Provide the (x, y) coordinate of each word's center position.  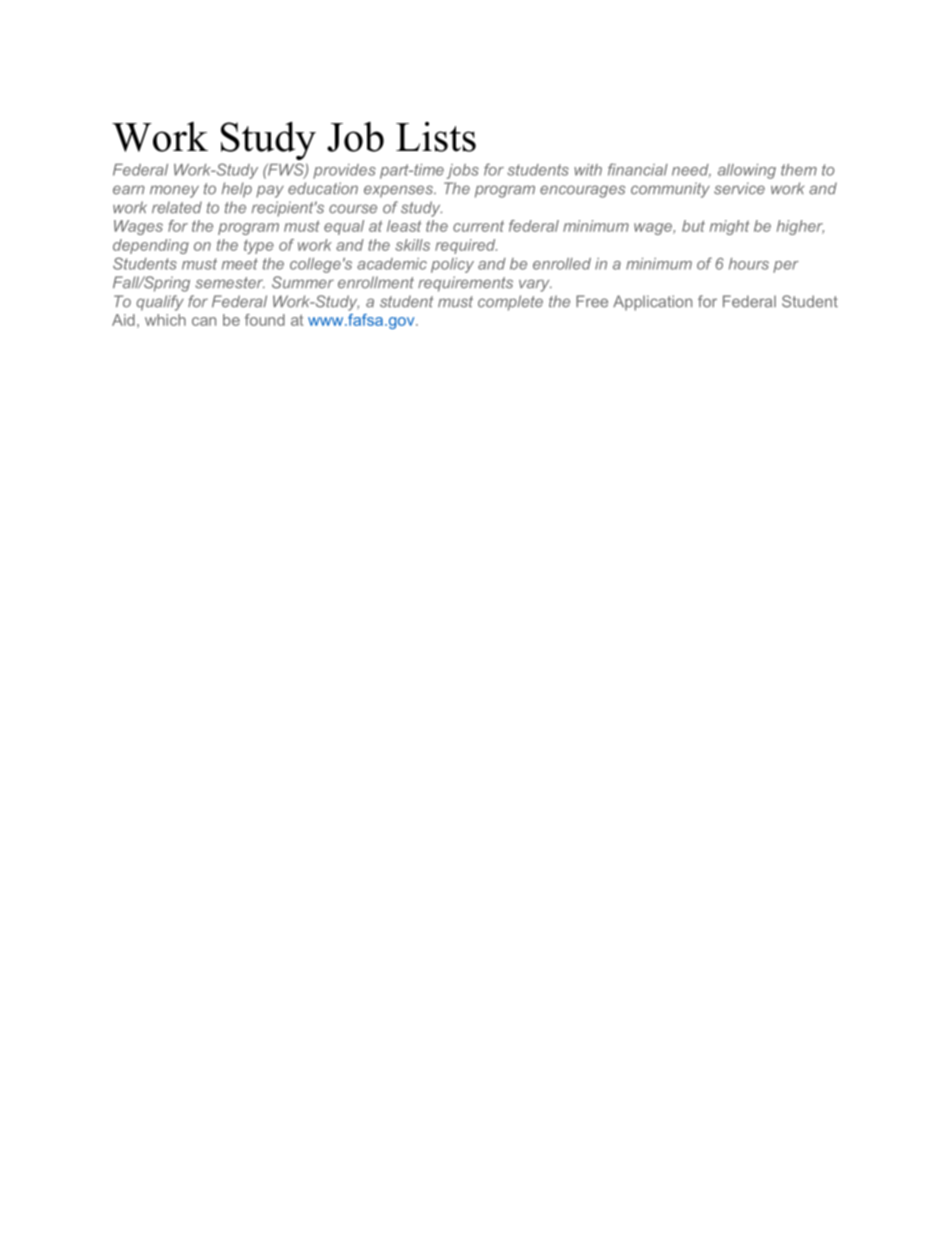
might (730, 227)
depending (151, 246)
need (691, 171)
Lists (436, 137)
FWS (286, 170)
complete (510, 303)
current (478, 226)
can (204, 321)
